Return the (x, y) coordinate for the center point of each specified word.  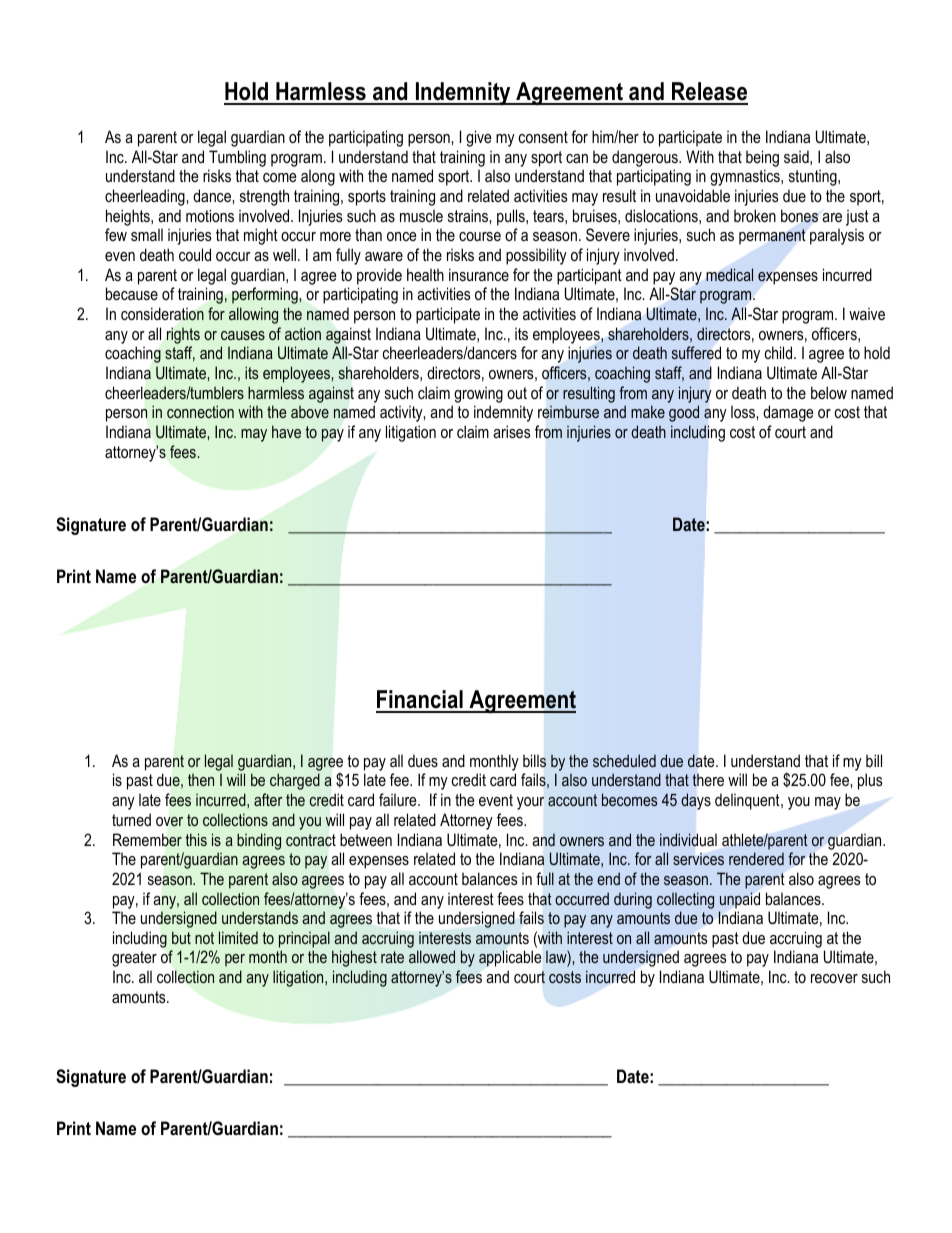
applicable (510, 958)
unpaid (740, 900)
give (479, 138)
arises (512, 431)
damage (788, 413)
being (762, 158)
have (286, 431)
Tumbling (237, 158)
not (204, 938)
